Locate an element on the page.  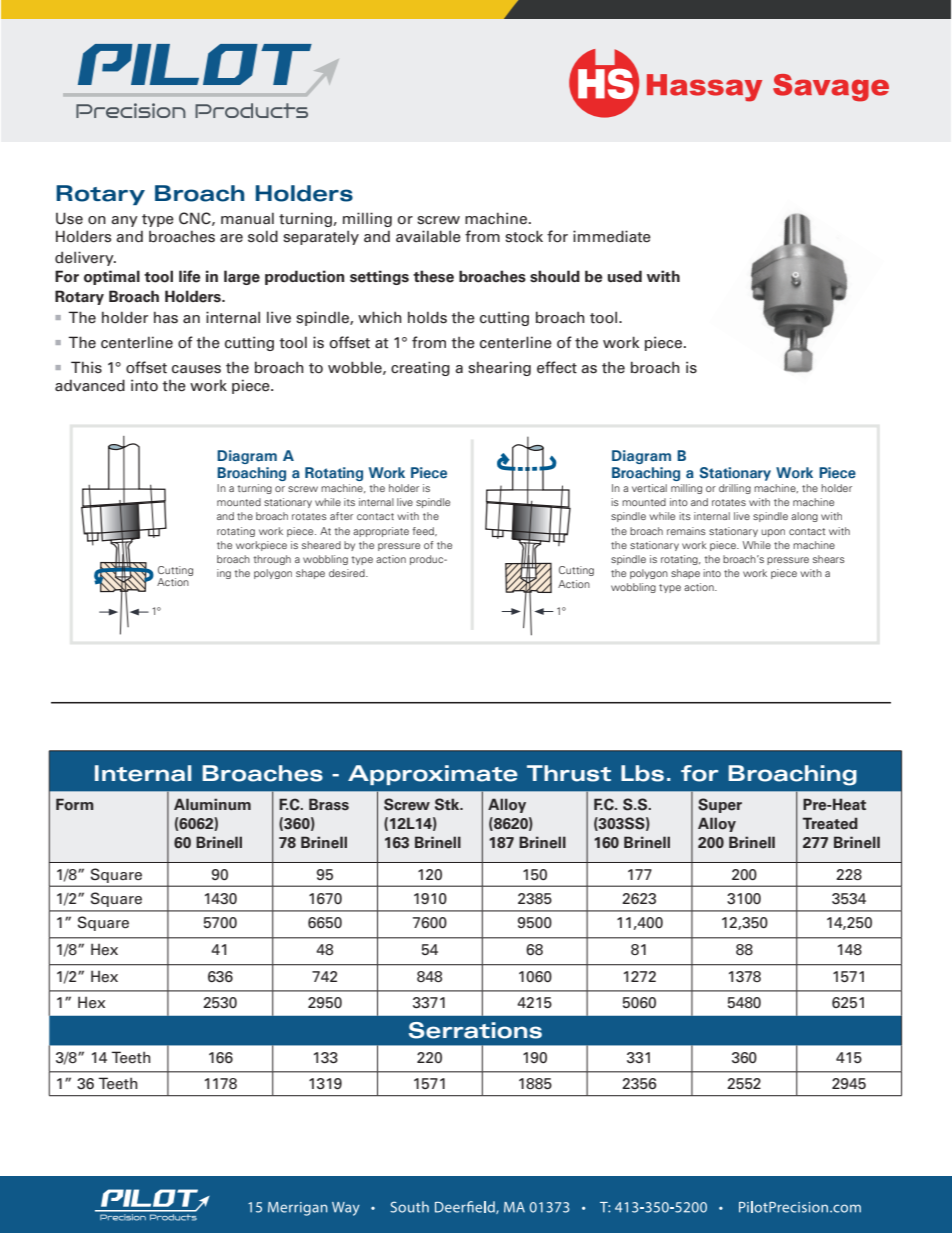
Super is located at coordinates (720, 805).
